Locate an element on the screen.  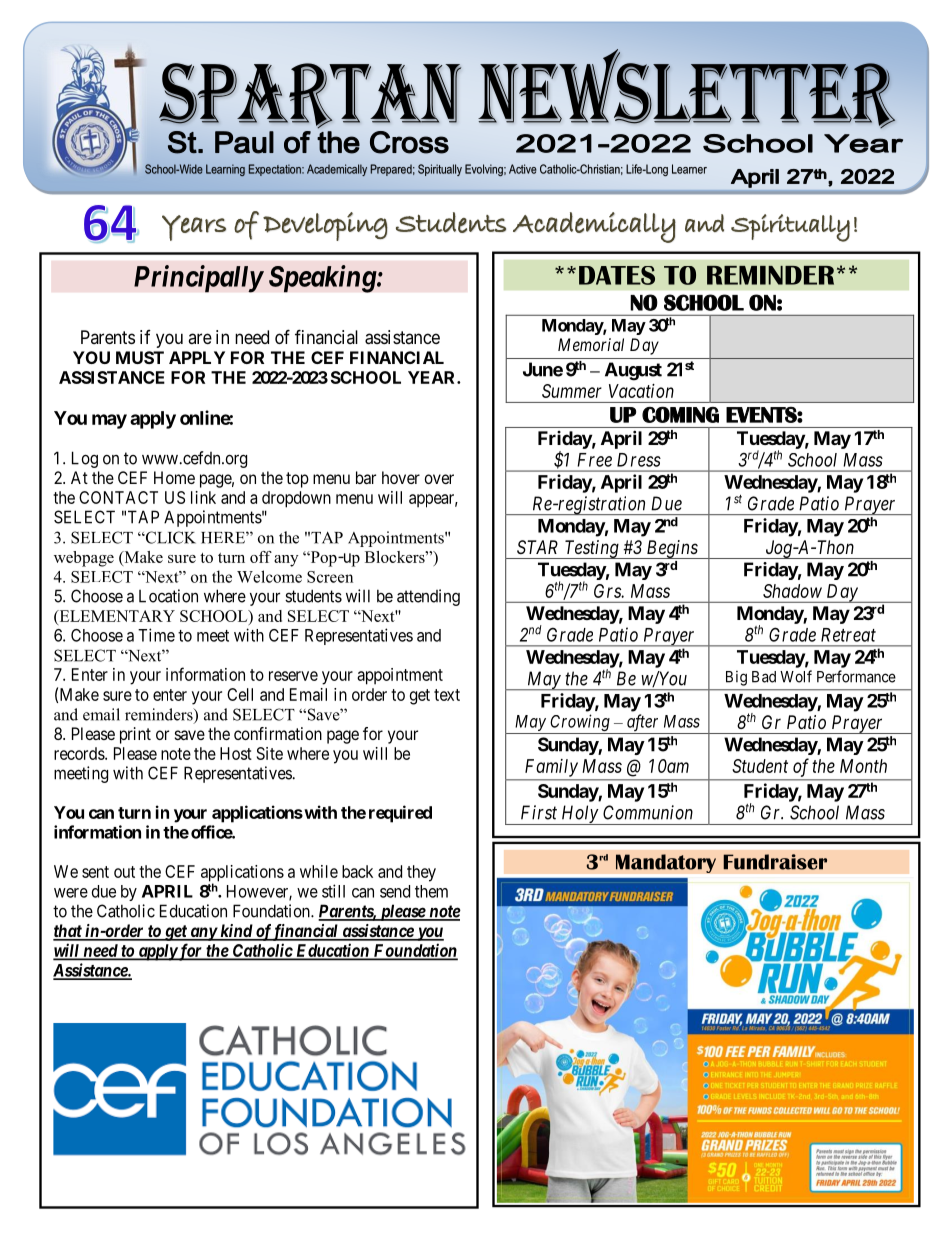
them is located at coordinates (431, 891).
